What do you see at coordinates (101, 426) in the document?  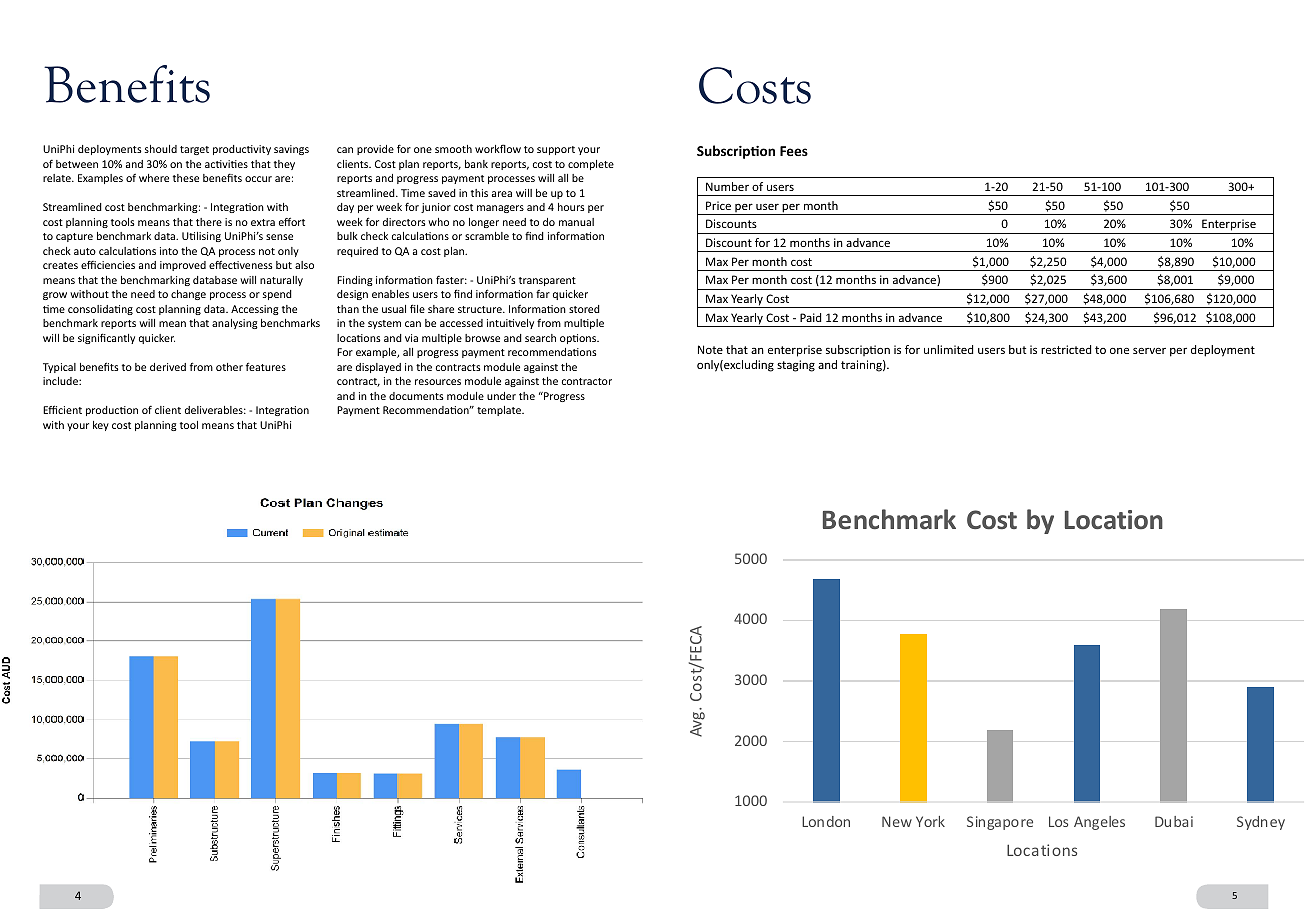 I see `key` at bounding box center [101, 426].
